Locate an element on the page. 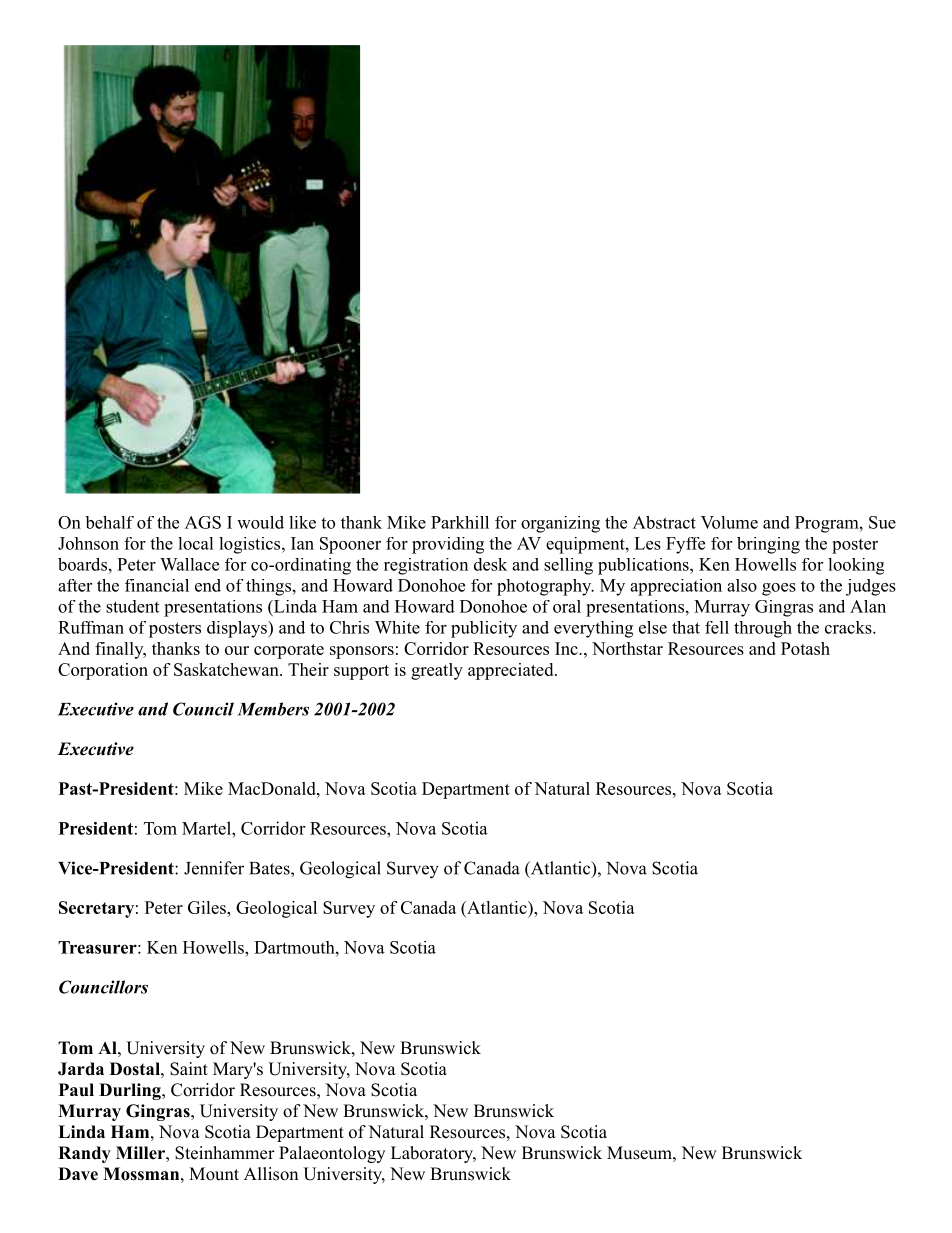 Image resolution: width=952 pixels, height=1233 pixels. providing is located at coordinates (448, 545).
